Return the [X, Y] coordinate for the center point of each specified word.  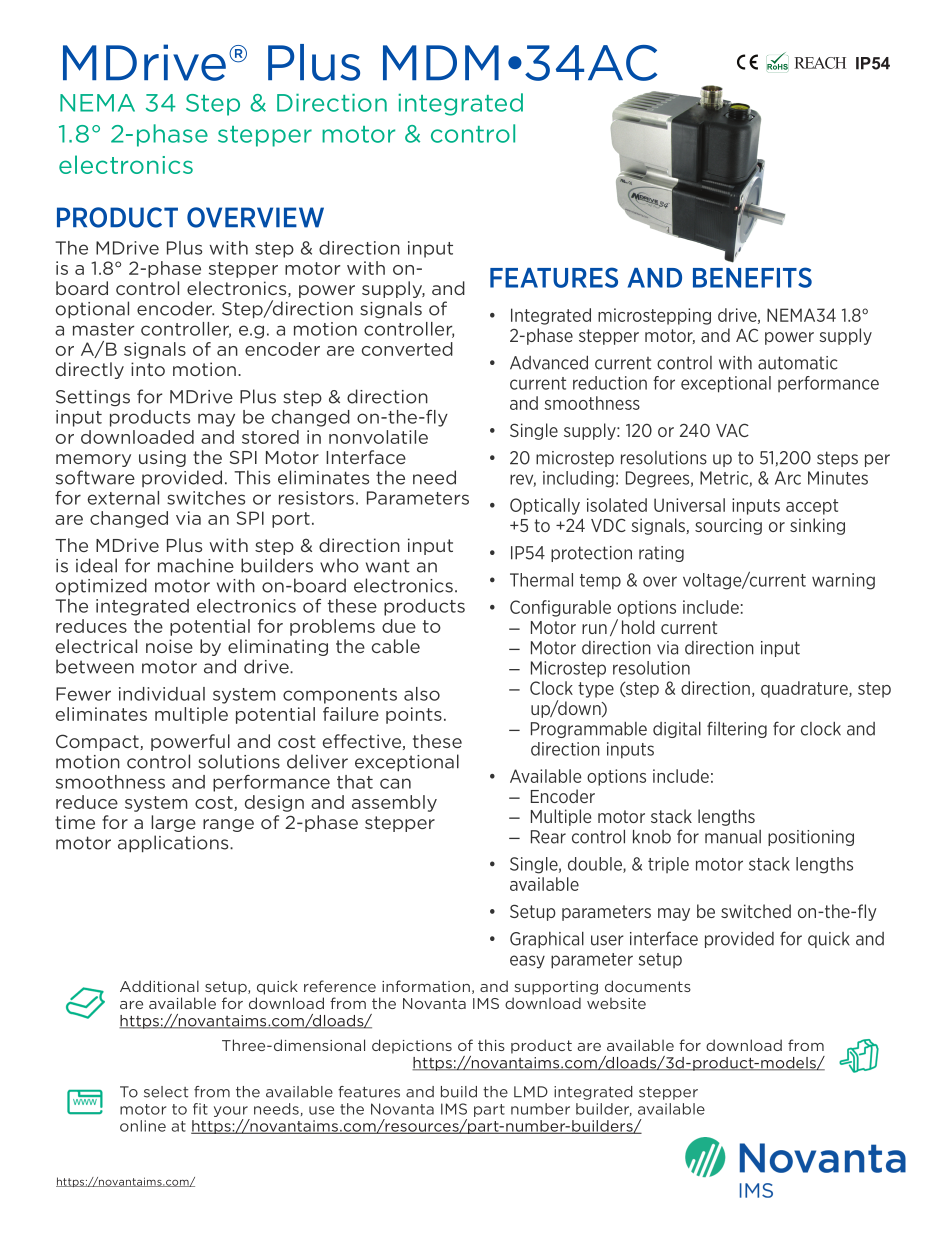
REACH [820, 63]
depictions [412, 1046]
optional [92, 309]
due [399, 626]
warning [843, 581]
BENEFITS [752, 277]
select [166, 1092]
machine [196, 565]
